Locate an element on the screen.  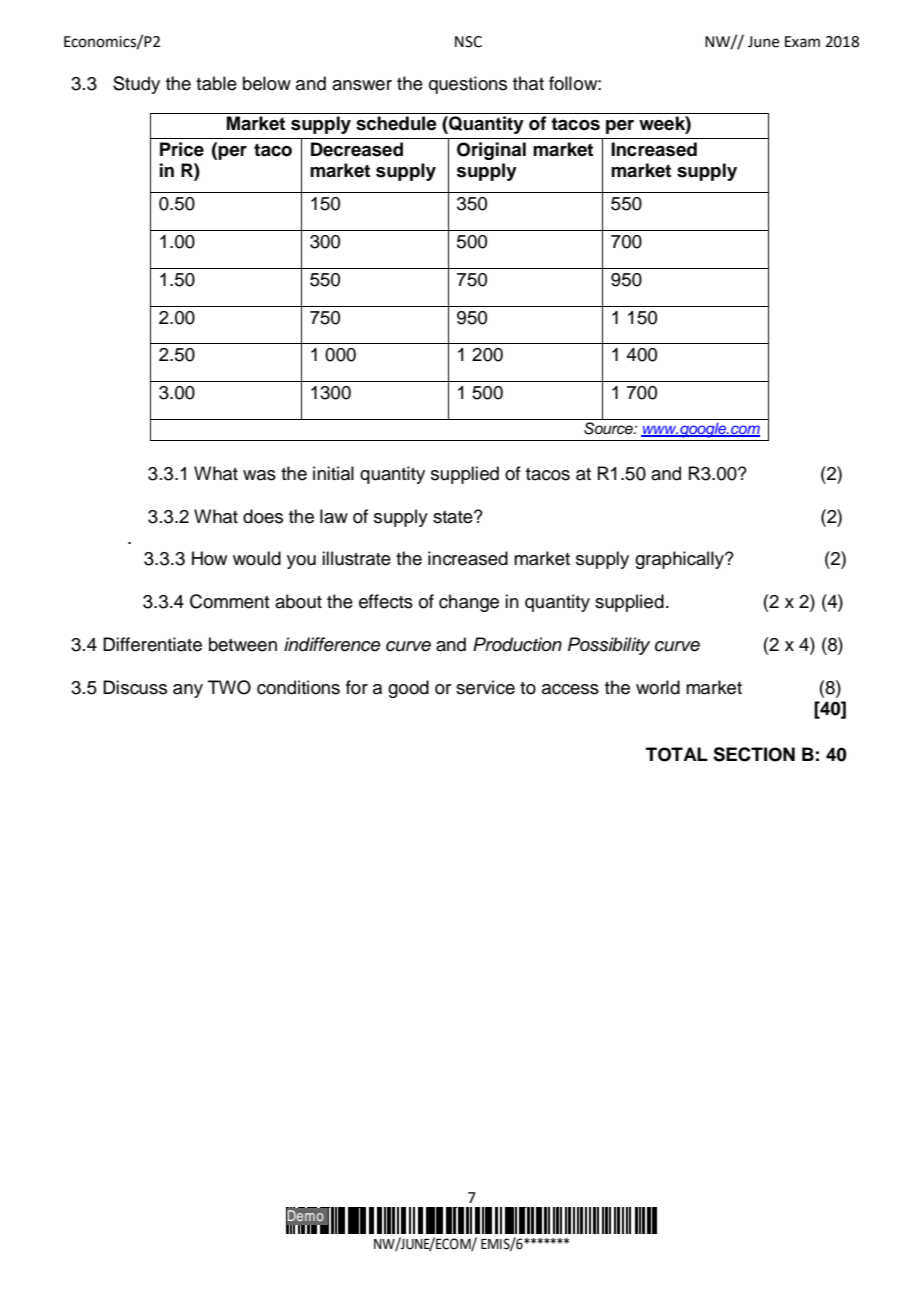
Decreased is located at coordinates (357, 149).
